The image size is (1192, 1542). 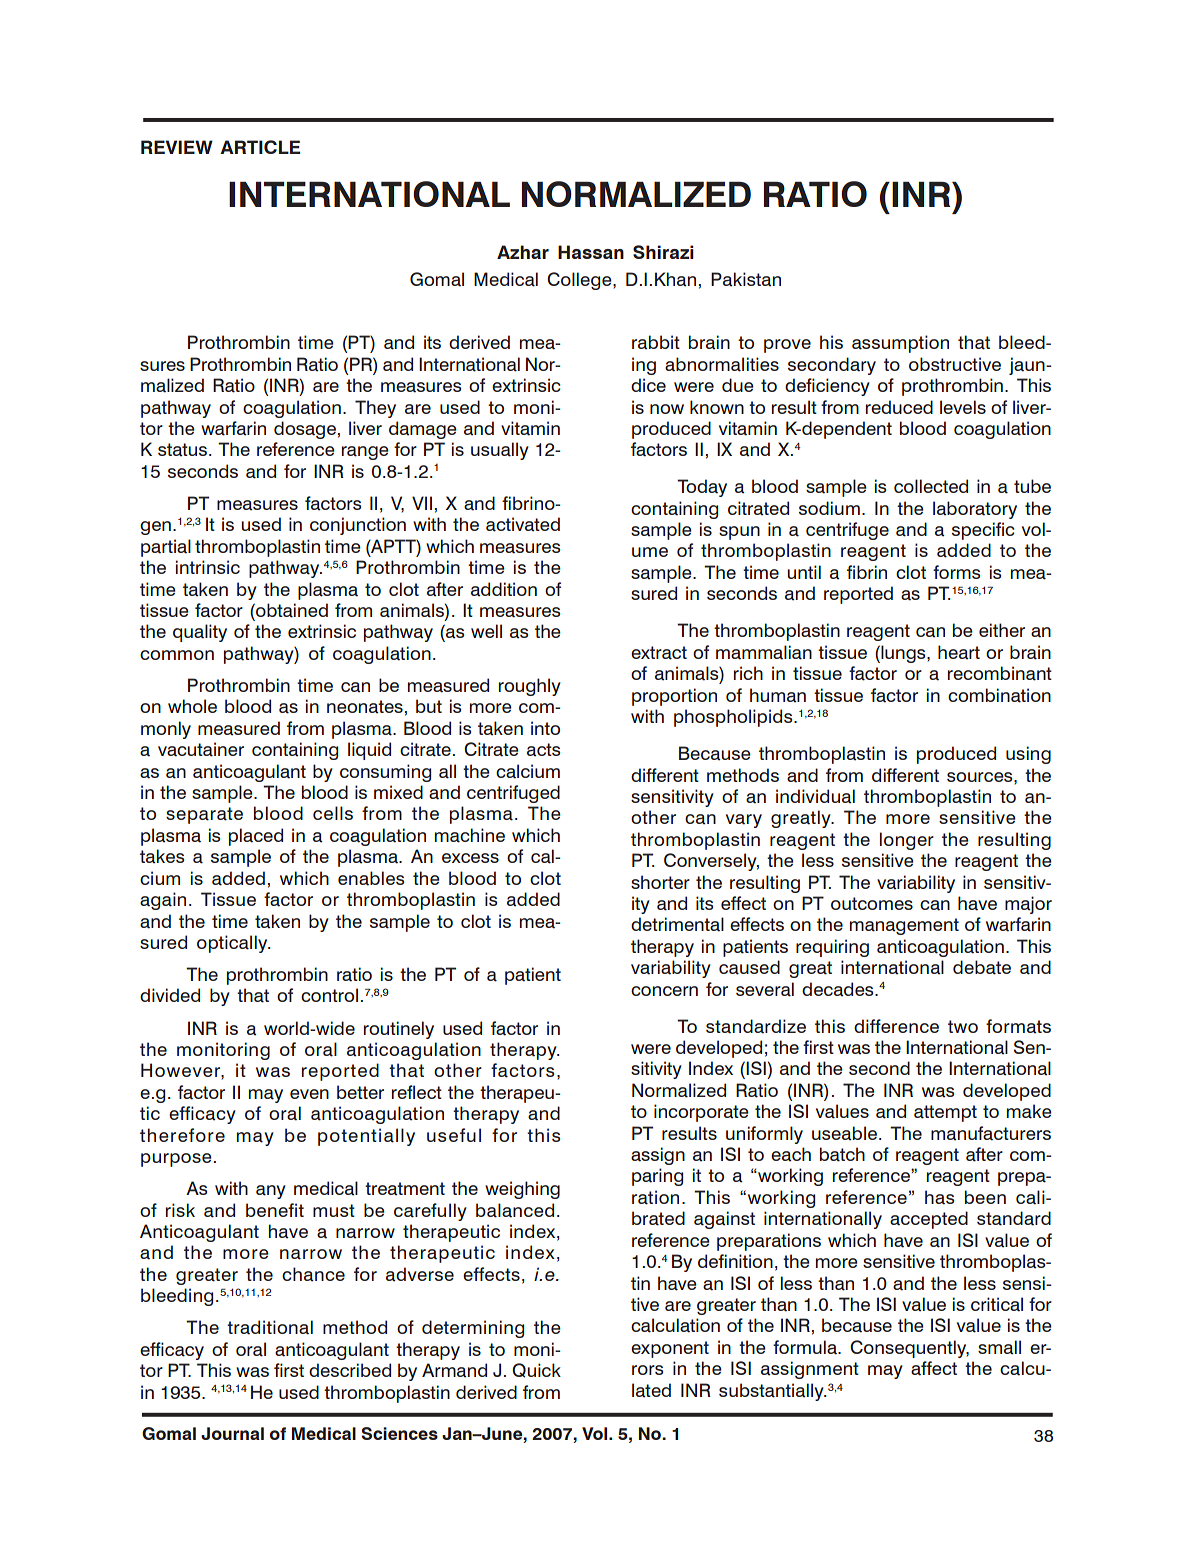 What do you see at coordinates (260, 147) in the screenshot?
I see `ARTICLE` at bounding box center [260, 147].
